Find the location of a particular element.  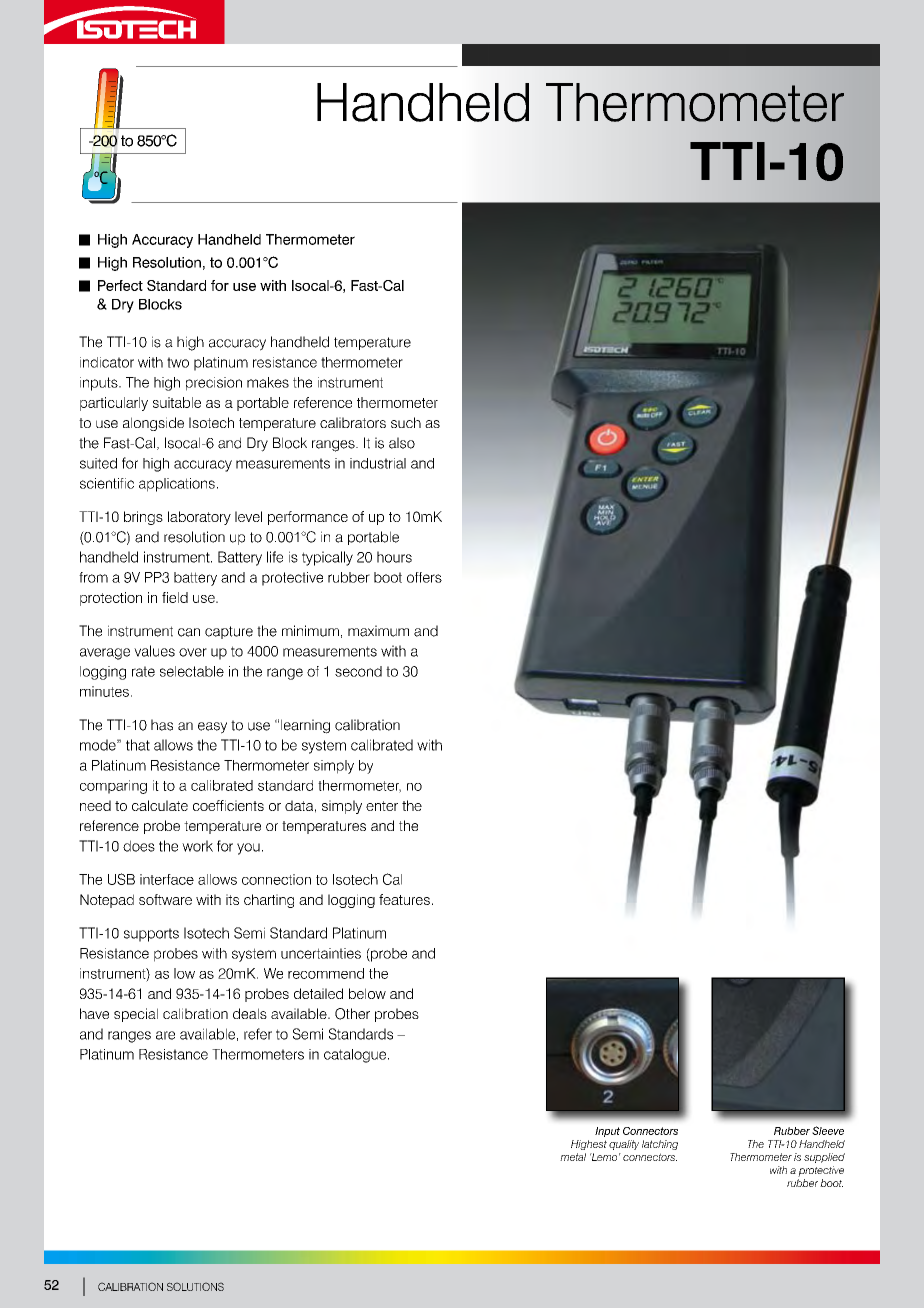

calculate is located at coordinates (160, 805).
